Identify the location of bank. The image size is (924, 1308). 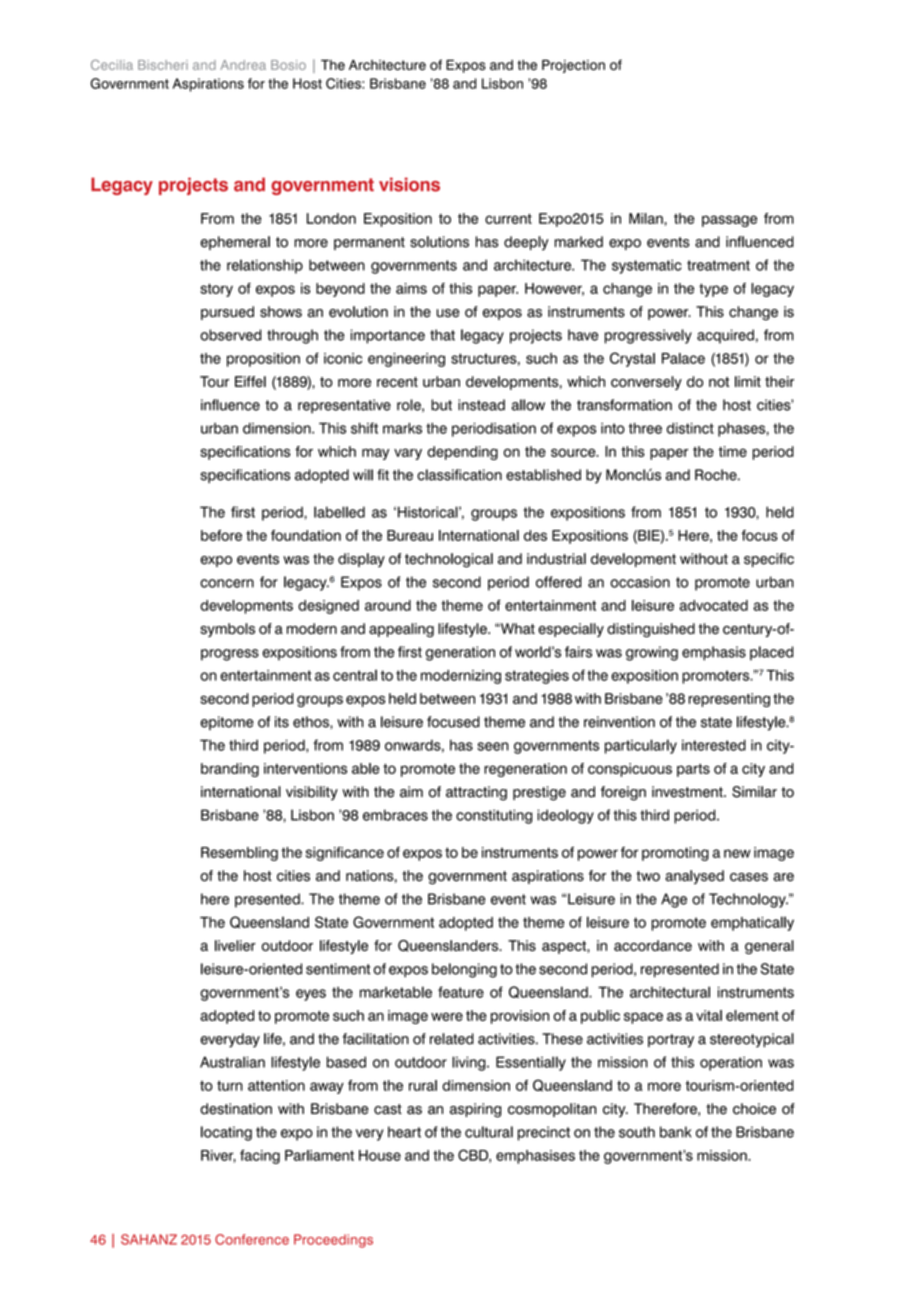
(675, 1132).
